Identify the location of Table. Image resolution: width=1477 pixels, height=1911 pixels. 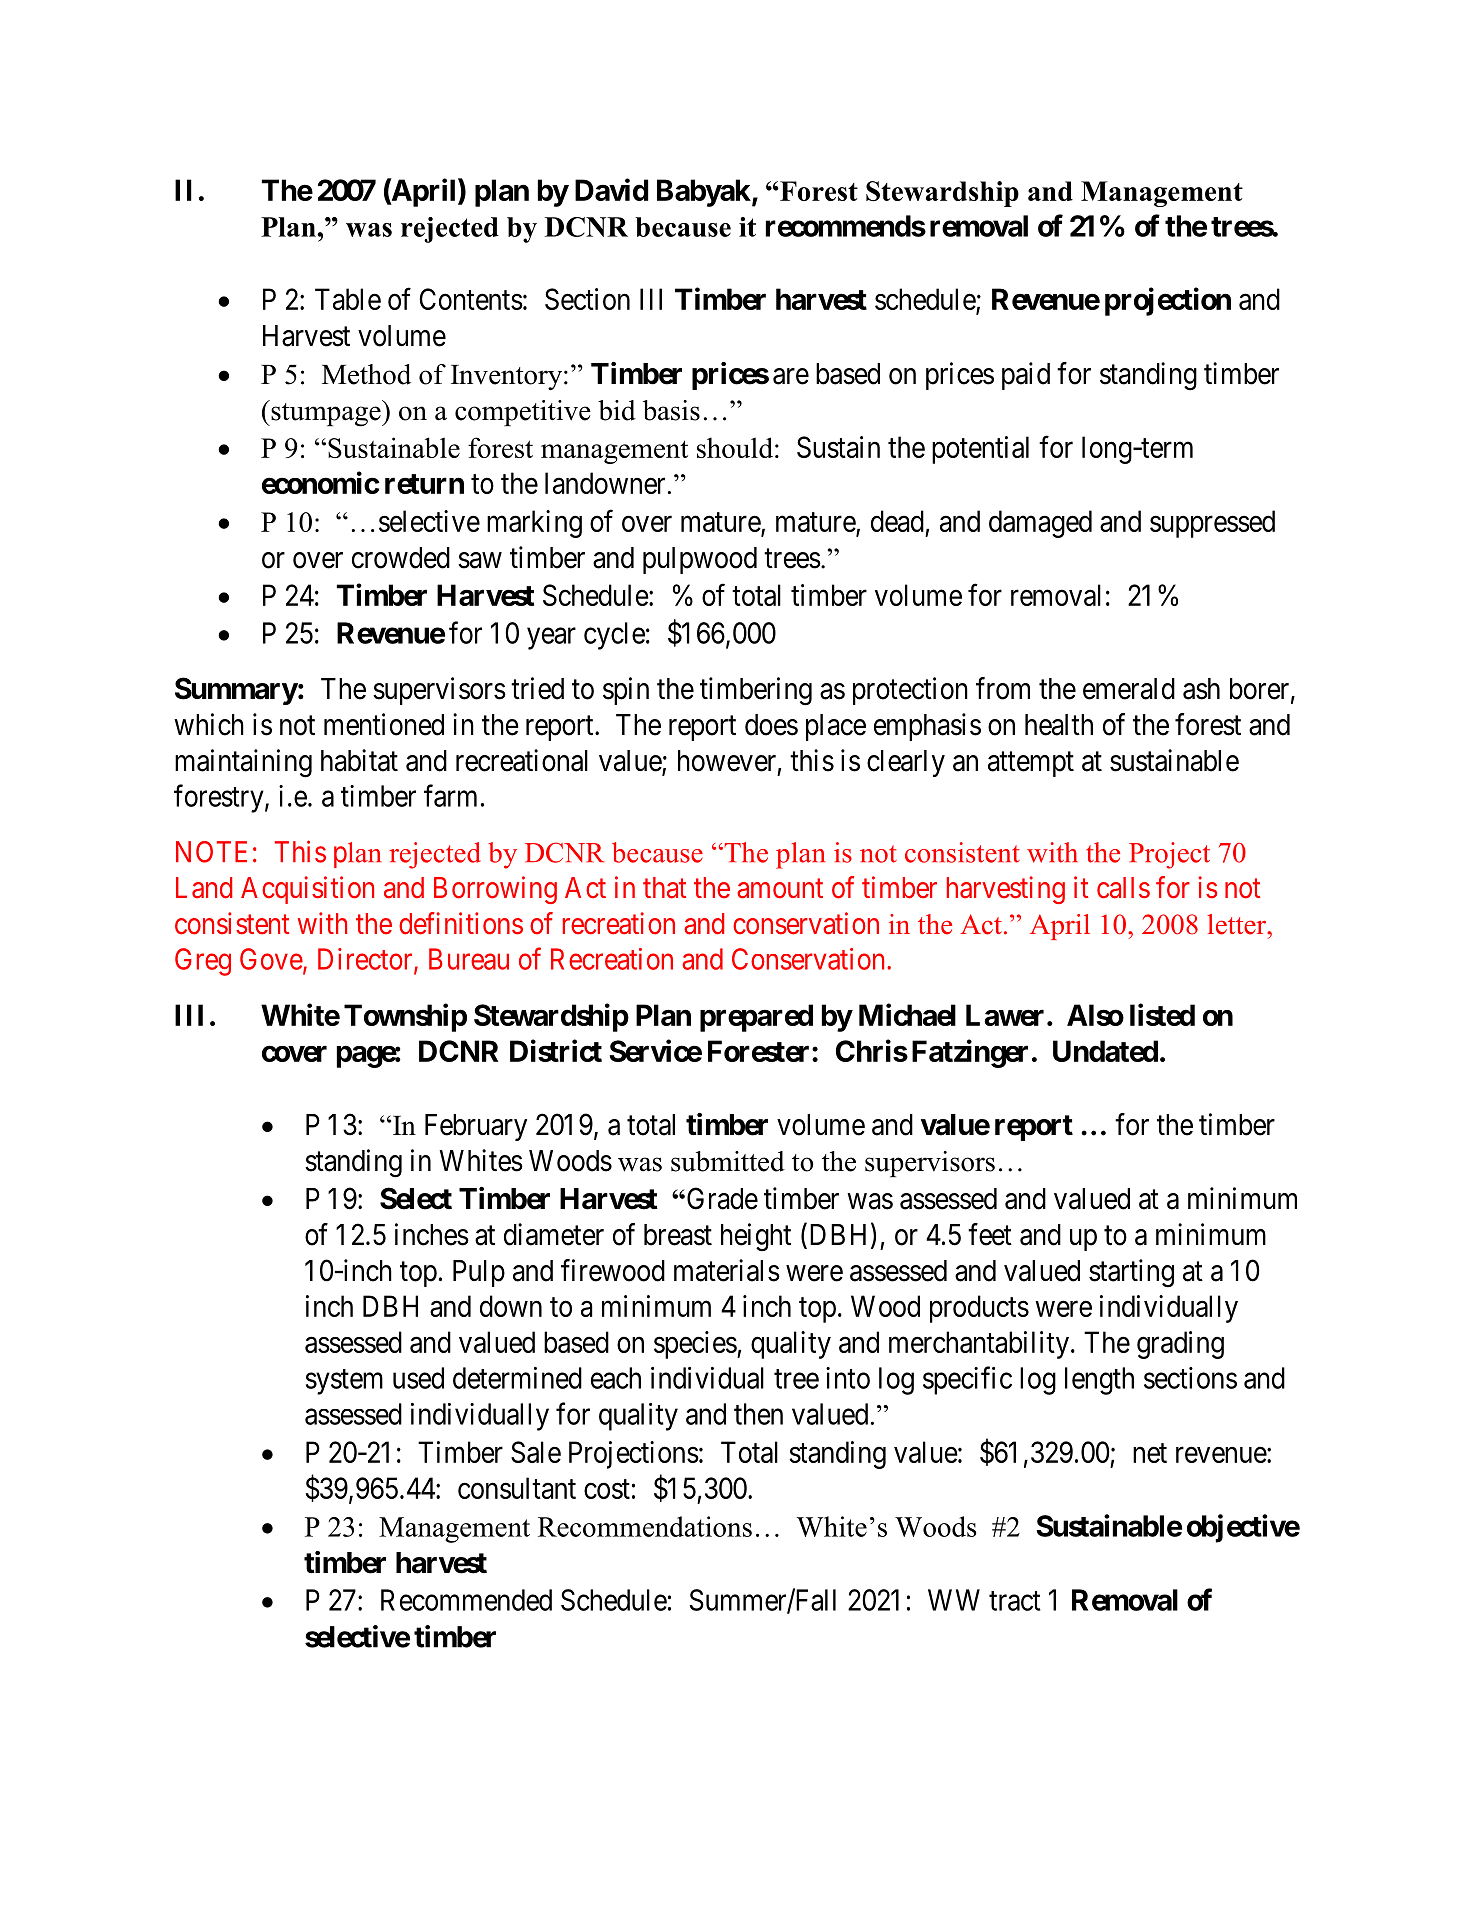
(348, 299).
